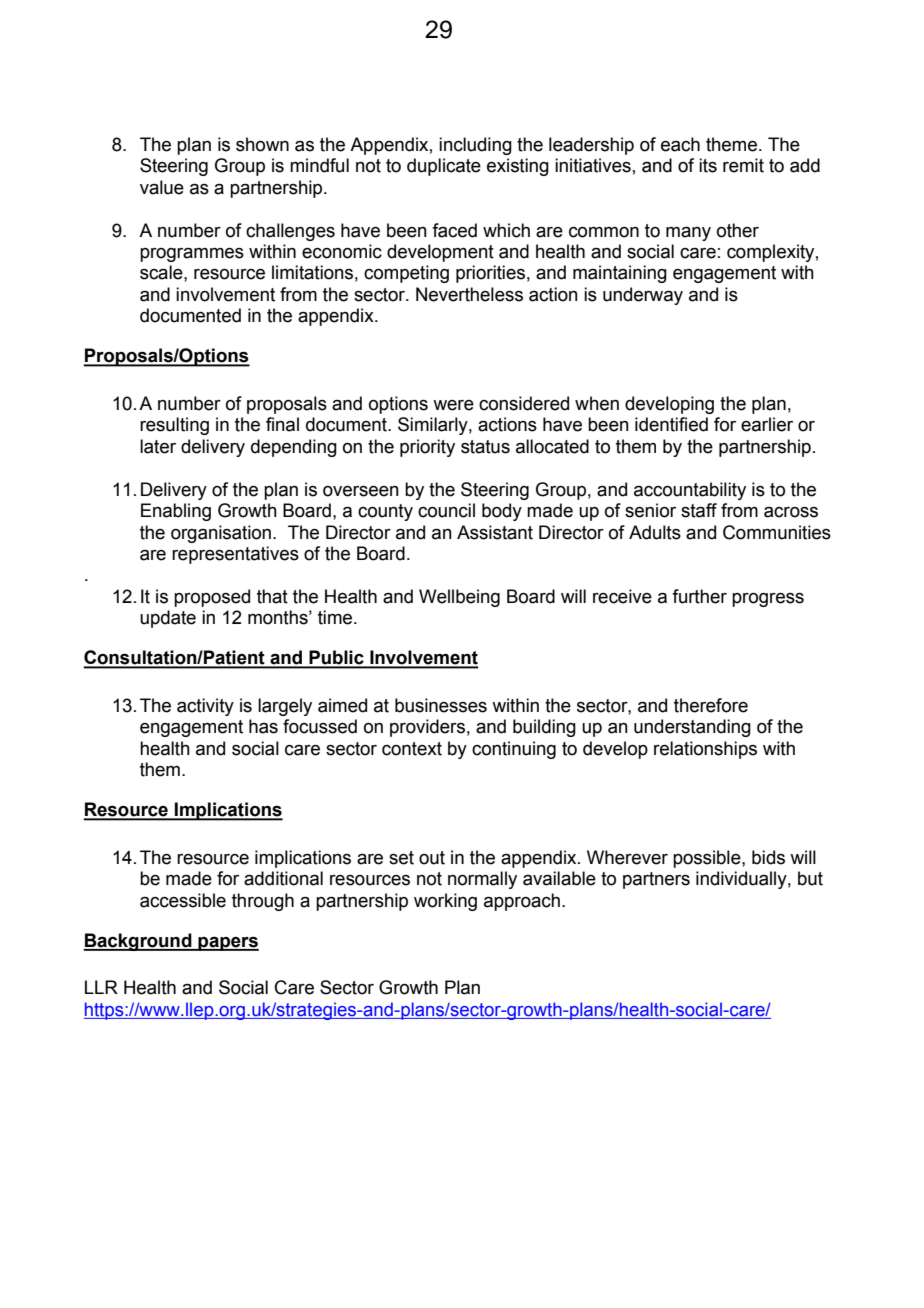 The image size is (924, 1308). Describe the element at coordinates (444, 167) in the document. I see `duplicate` at that location.
